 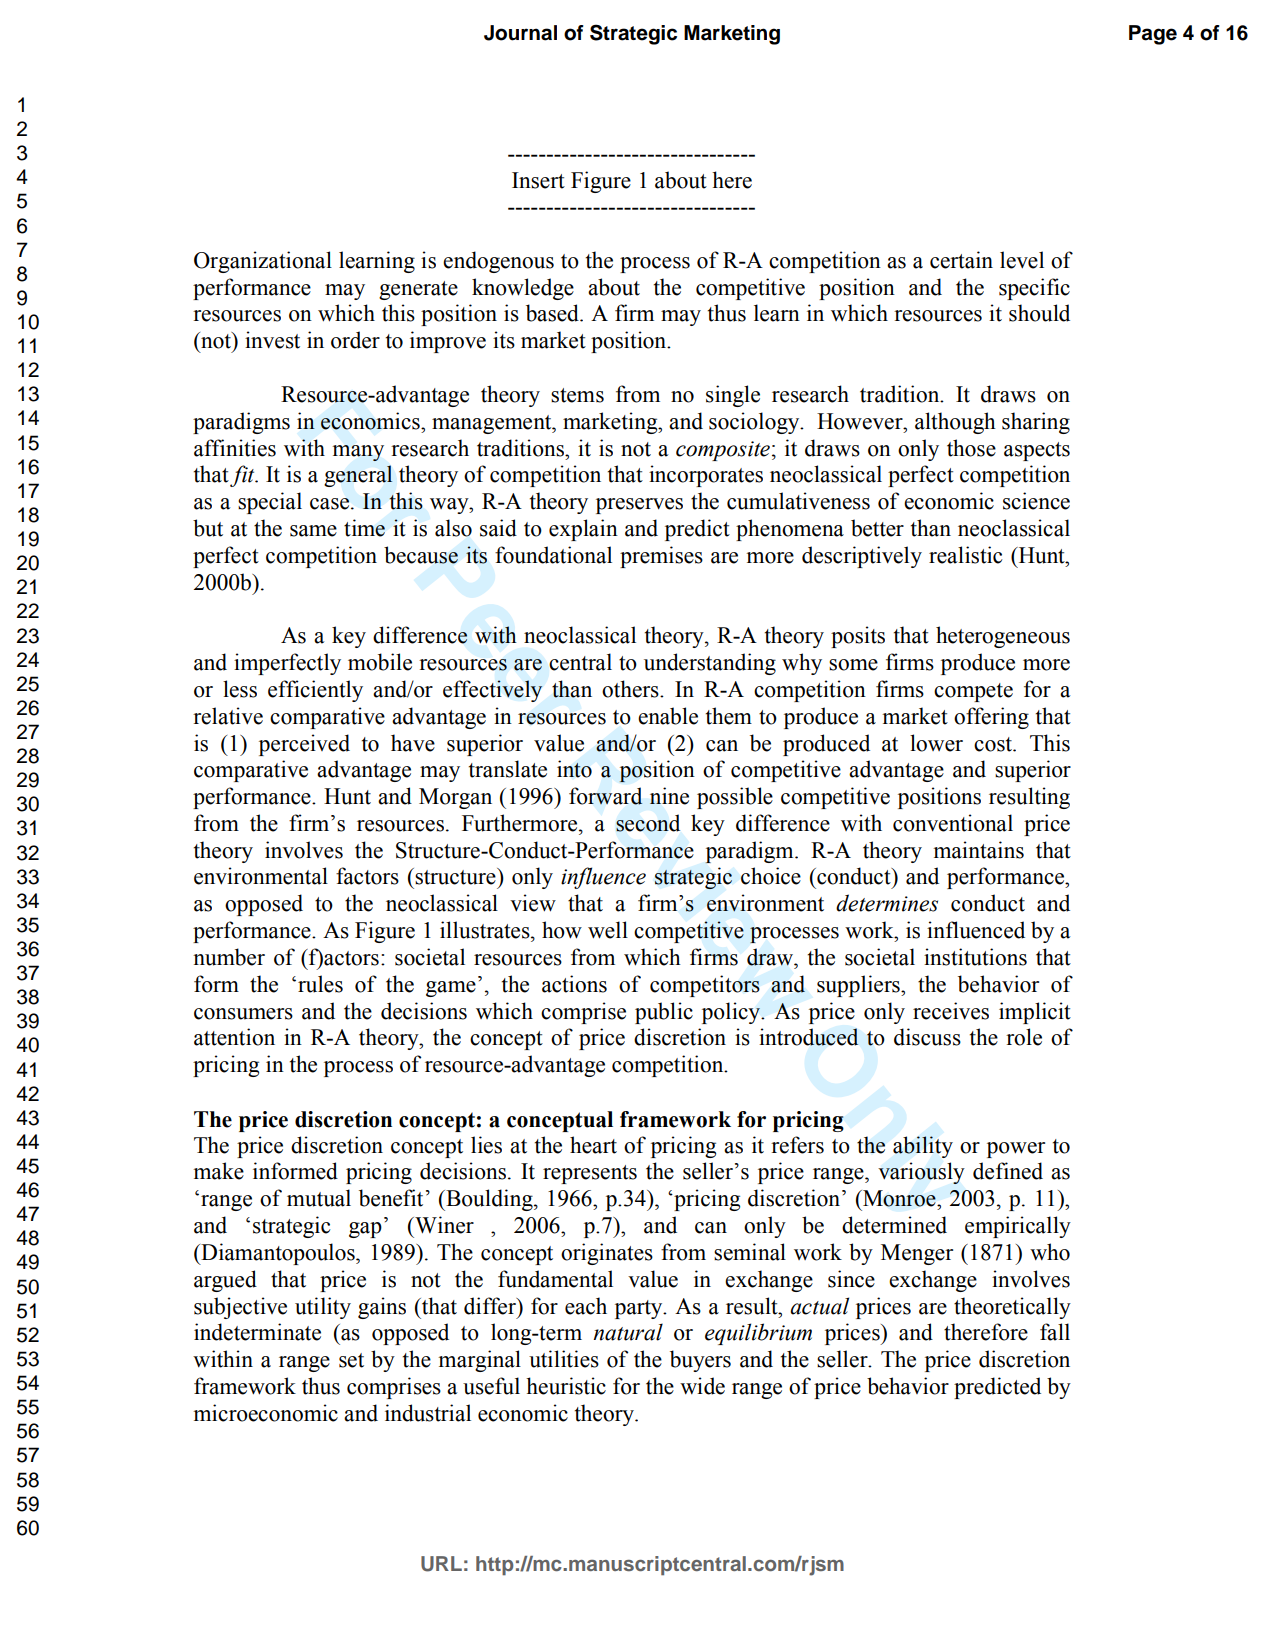 What do you see at coordinates (1153, 35) in the screenshot?
I see `Page` at bounding box center [1153, 35].
